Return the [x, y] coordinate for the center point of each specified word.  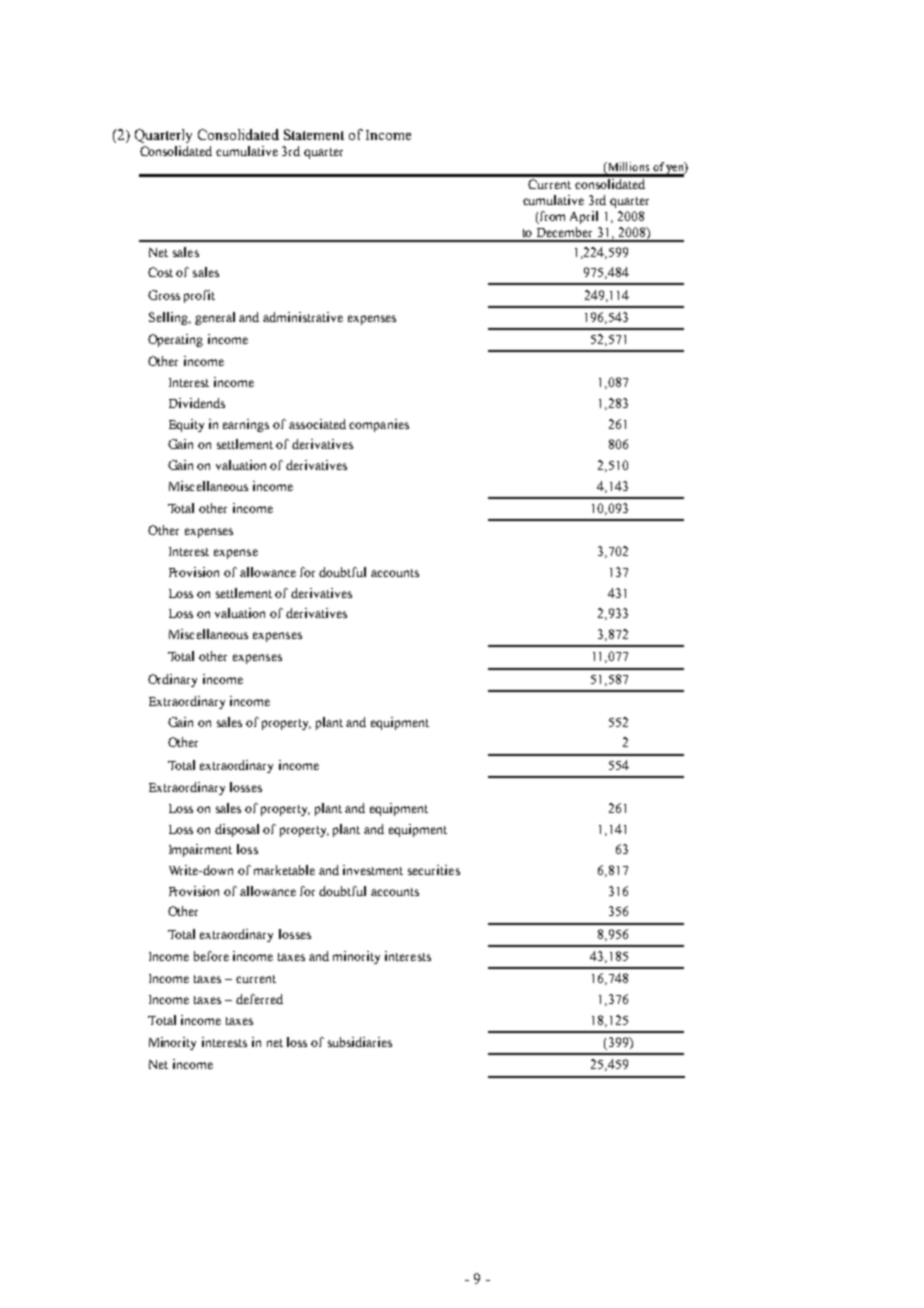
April [584, 217]
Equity [186, 425]
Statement [314, 134]
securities [434, 870]
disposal [237, 830]
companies [379, 425]
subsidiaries [360, 1042]
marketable [284, 870]
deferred [259, 999]
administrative [303, 317]
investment [373, 870]
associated [317, 424]
